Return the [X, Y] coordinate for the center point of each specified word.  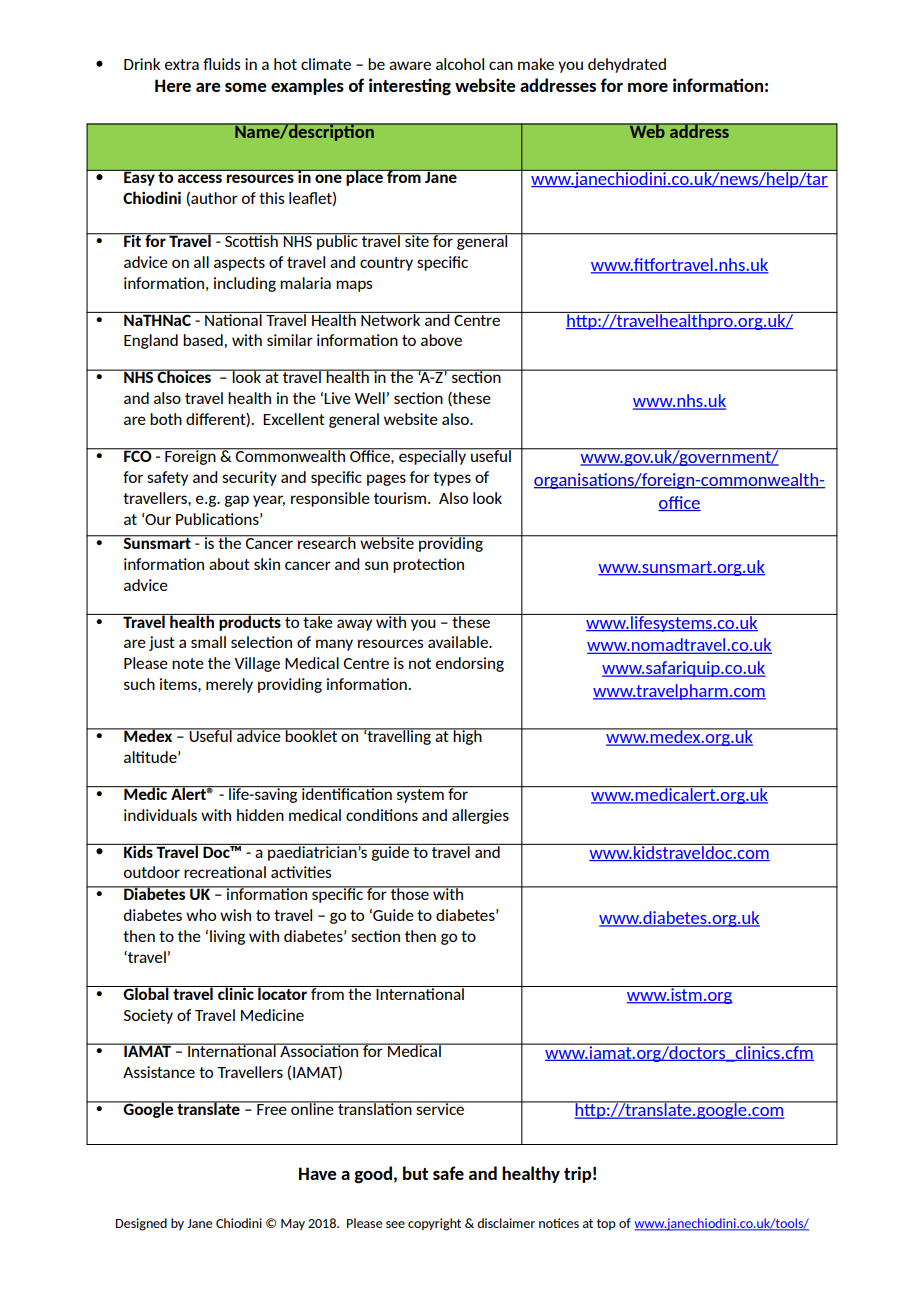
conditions [382, 815]
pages [386, 480]
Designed [141, 1224]
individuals [160, 815]
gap [236, 501]
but [415, 1173]
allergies [480, 816]
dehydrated [627, 65]
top [606, 1224]
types [452, 479]
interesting [410, 87]
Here [173, 85]
